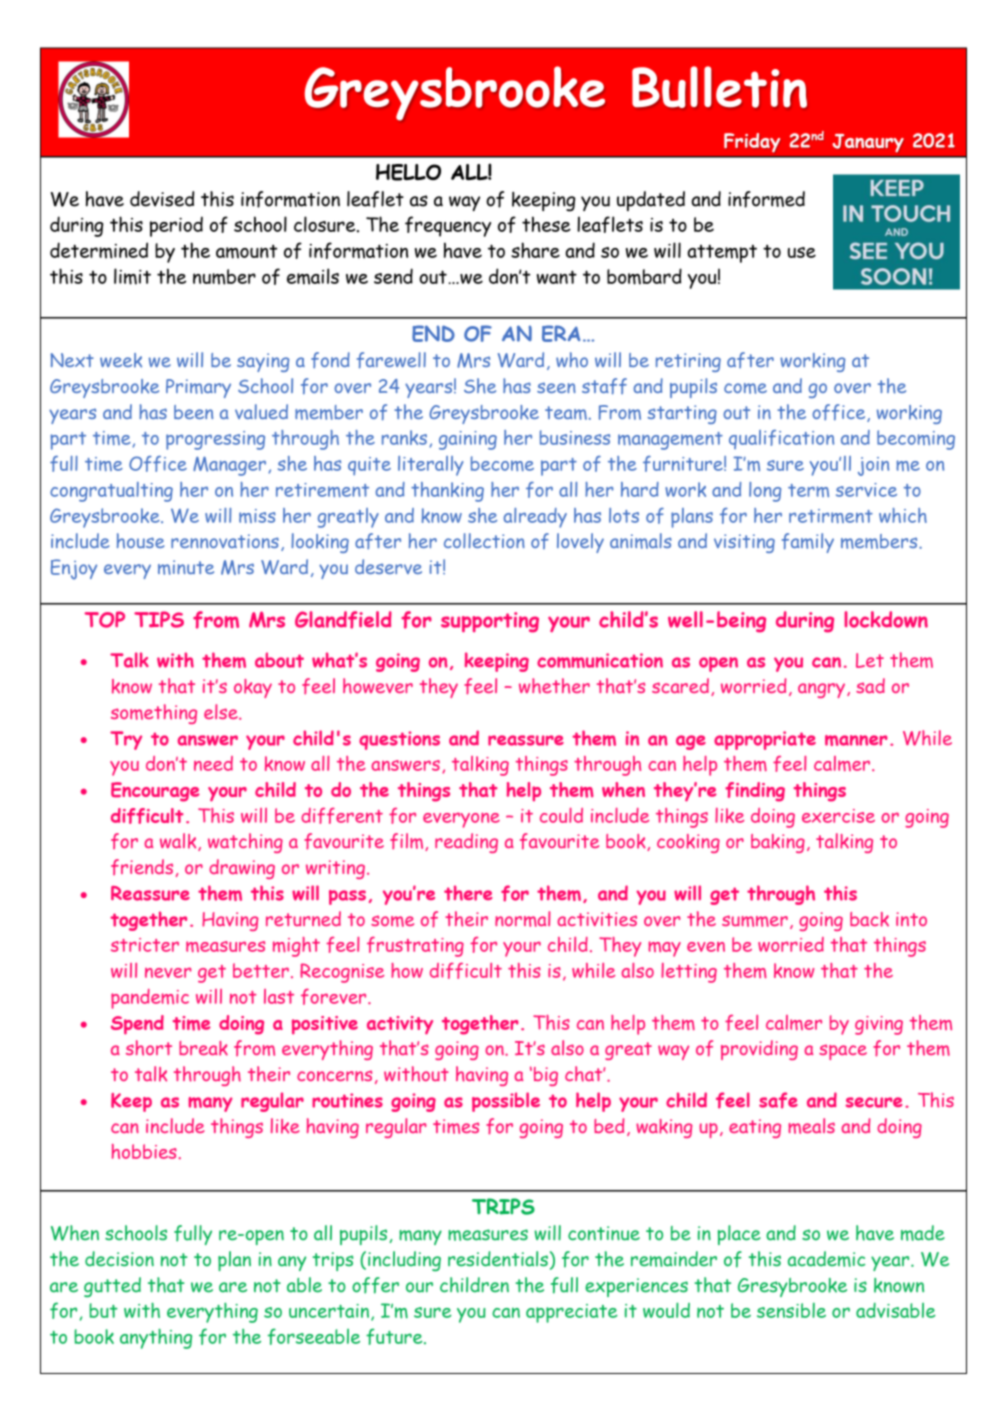 The width and height of the screenshot is (1004, 1421). I want to click on Friday, so click(752, 143).
